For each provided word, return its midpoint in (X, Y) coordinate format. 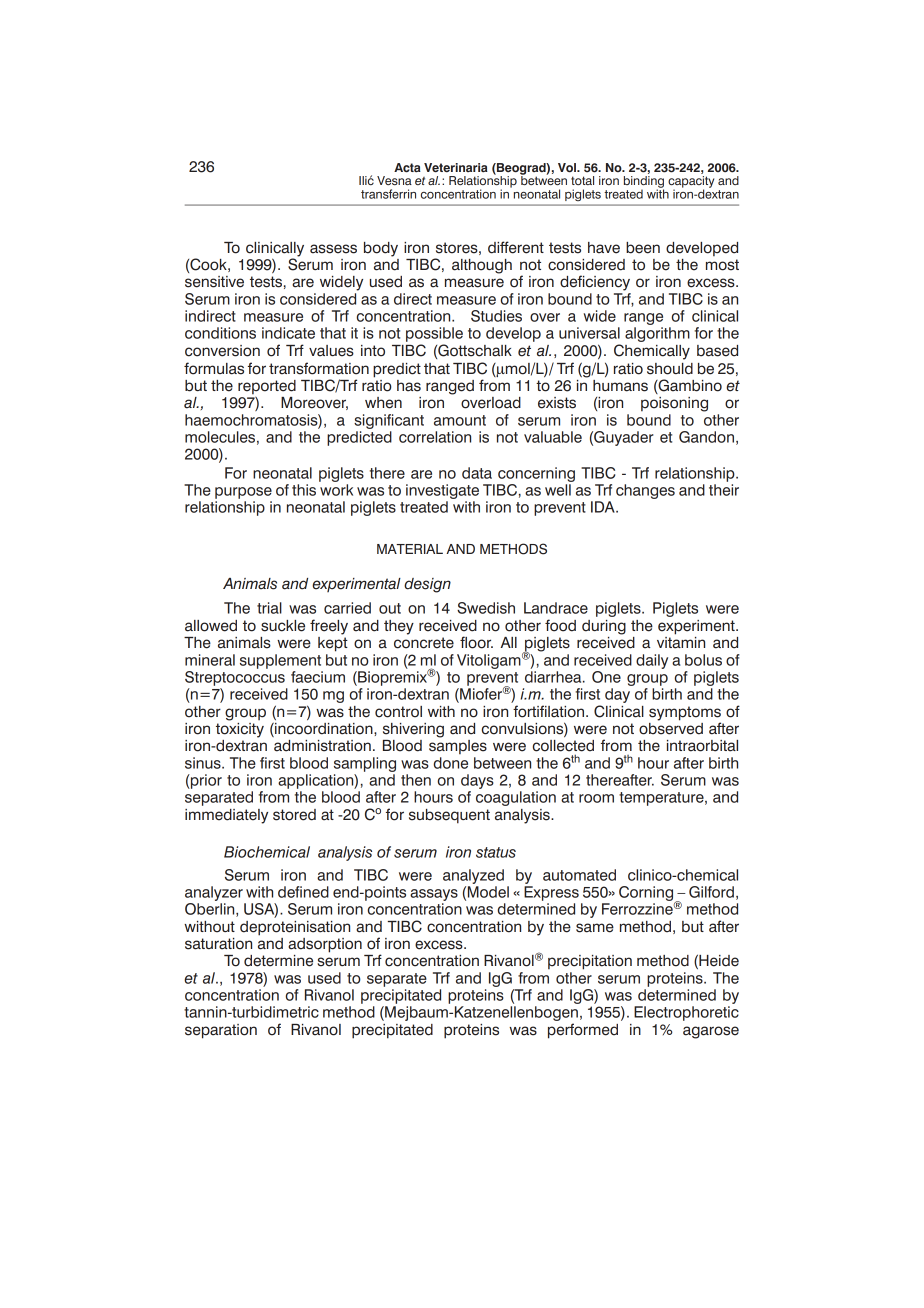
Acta (407, 168)
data (477, 473)
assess (333, 249)
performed (583, 1031)
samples (458, 745)
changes (645, 491)
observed (671, 727)
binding (644, 183)
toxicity (240, 729)
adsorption (325, 945)
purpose (243, 493)
